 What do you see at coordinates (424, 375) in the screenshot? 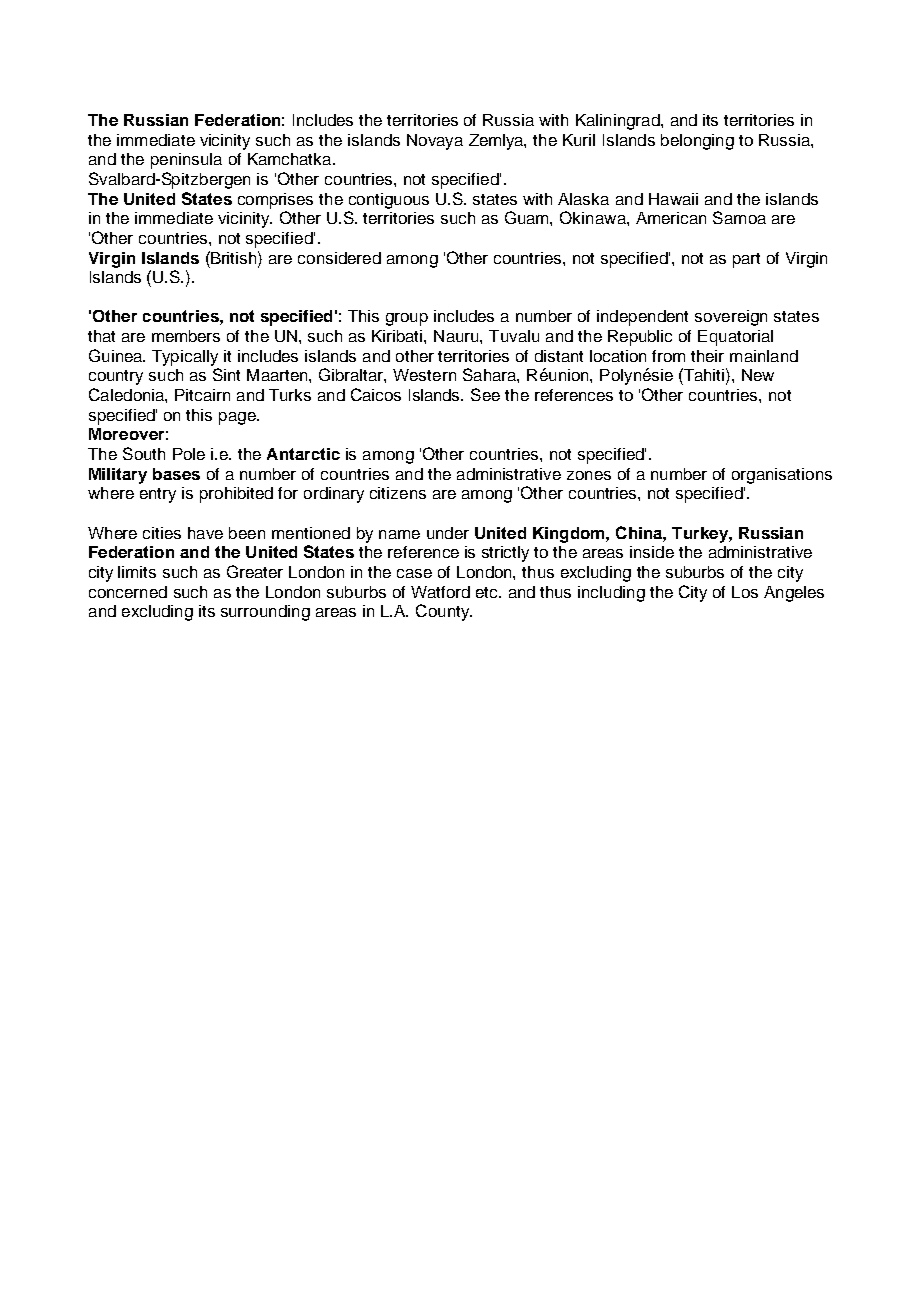
I see `Western` at bounding box center [424, 375].
